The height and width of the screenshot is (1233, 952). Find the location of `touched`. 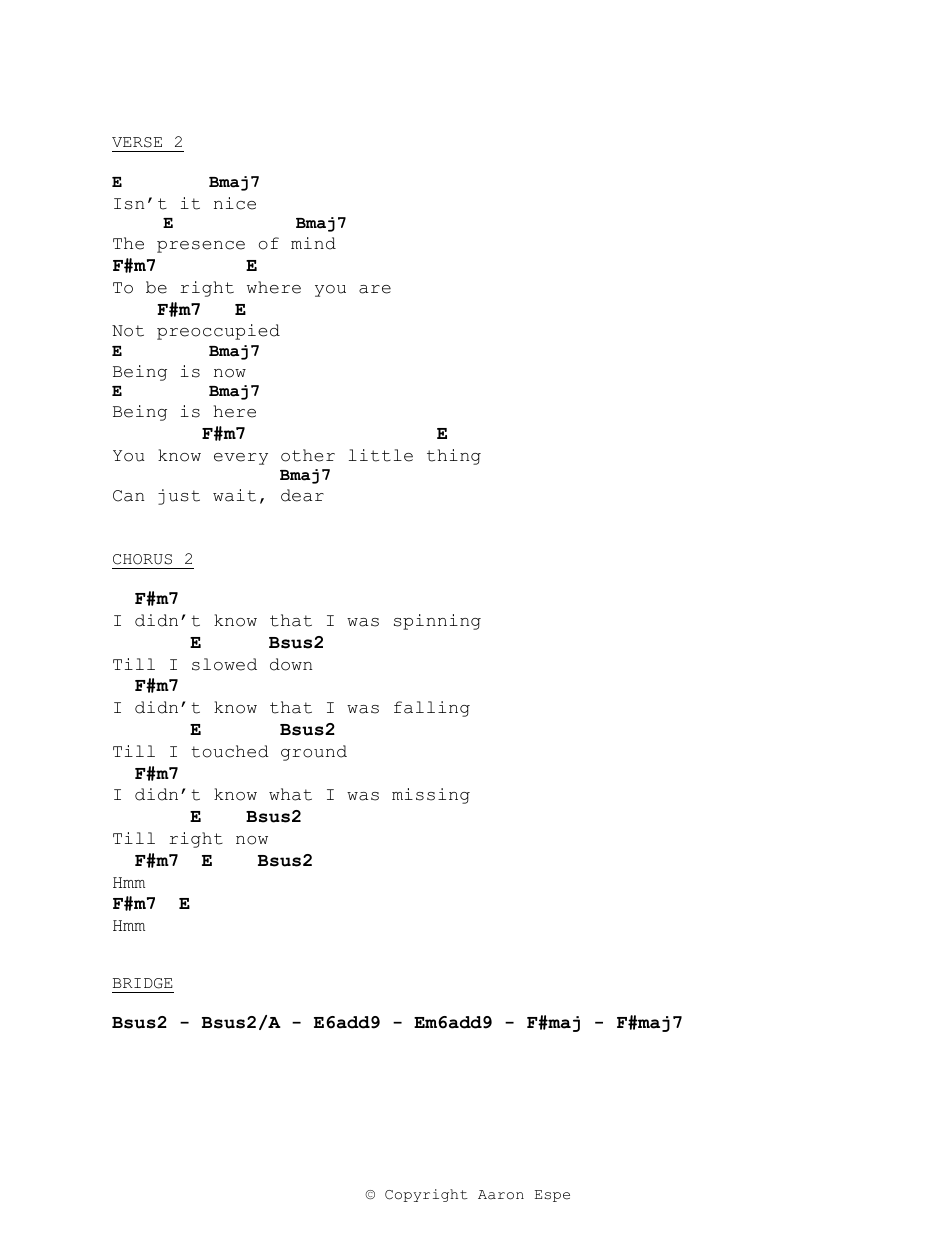

touched is located at coordinates (230, 751).
